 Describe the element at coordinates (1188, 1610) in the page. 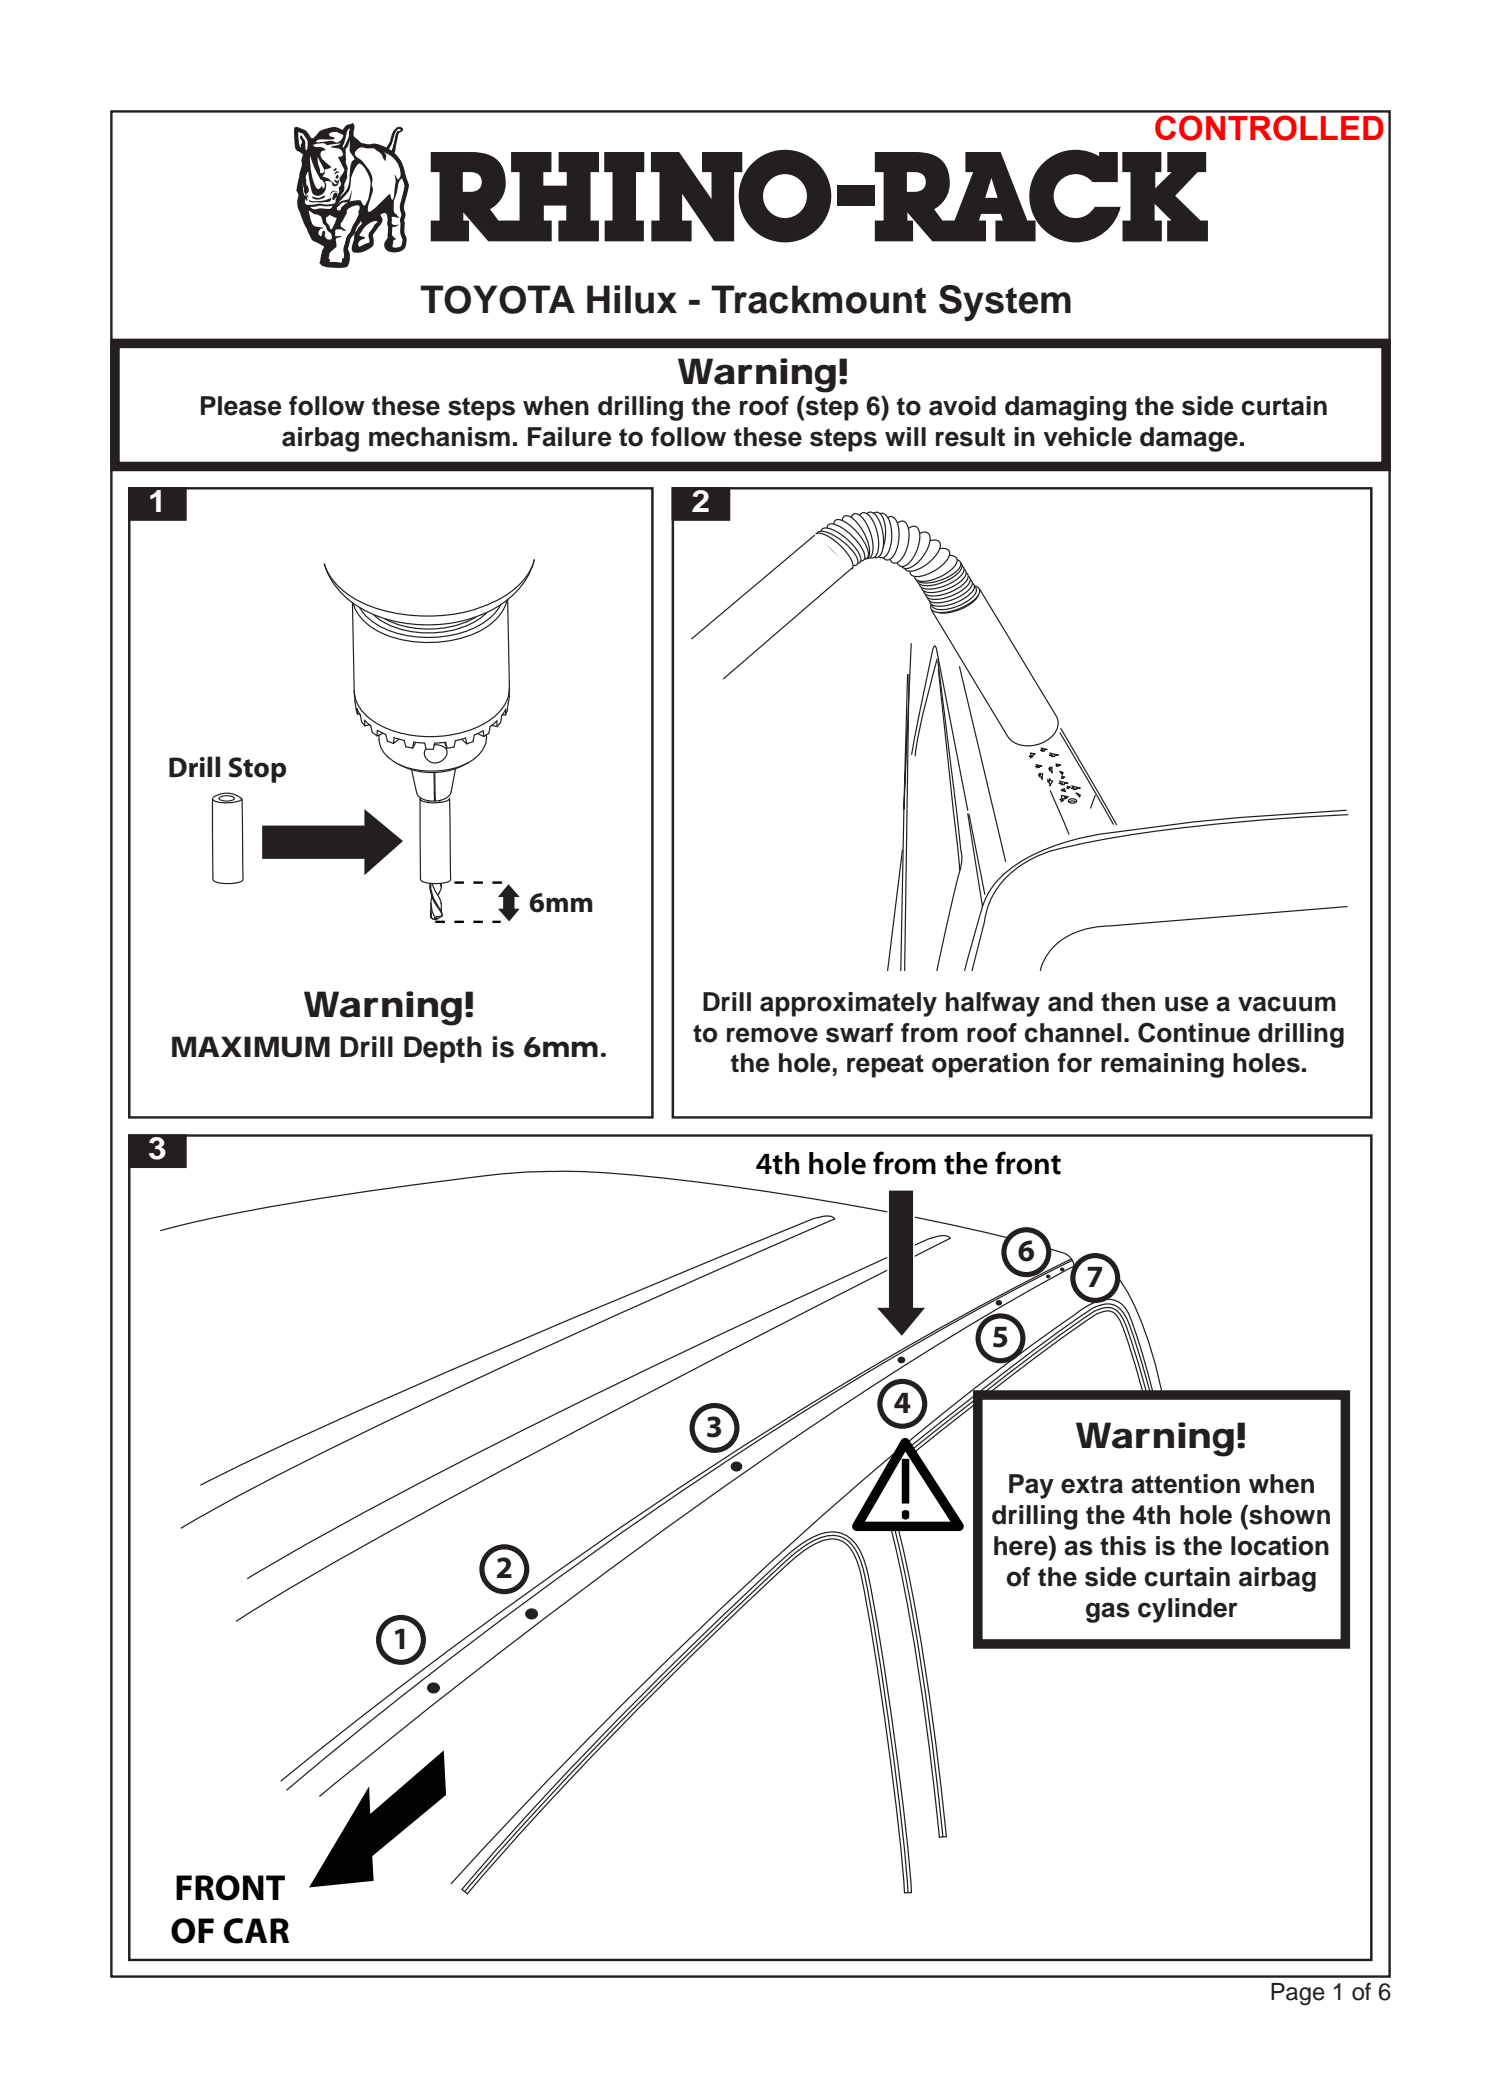

I see `cylinder` at that location.
